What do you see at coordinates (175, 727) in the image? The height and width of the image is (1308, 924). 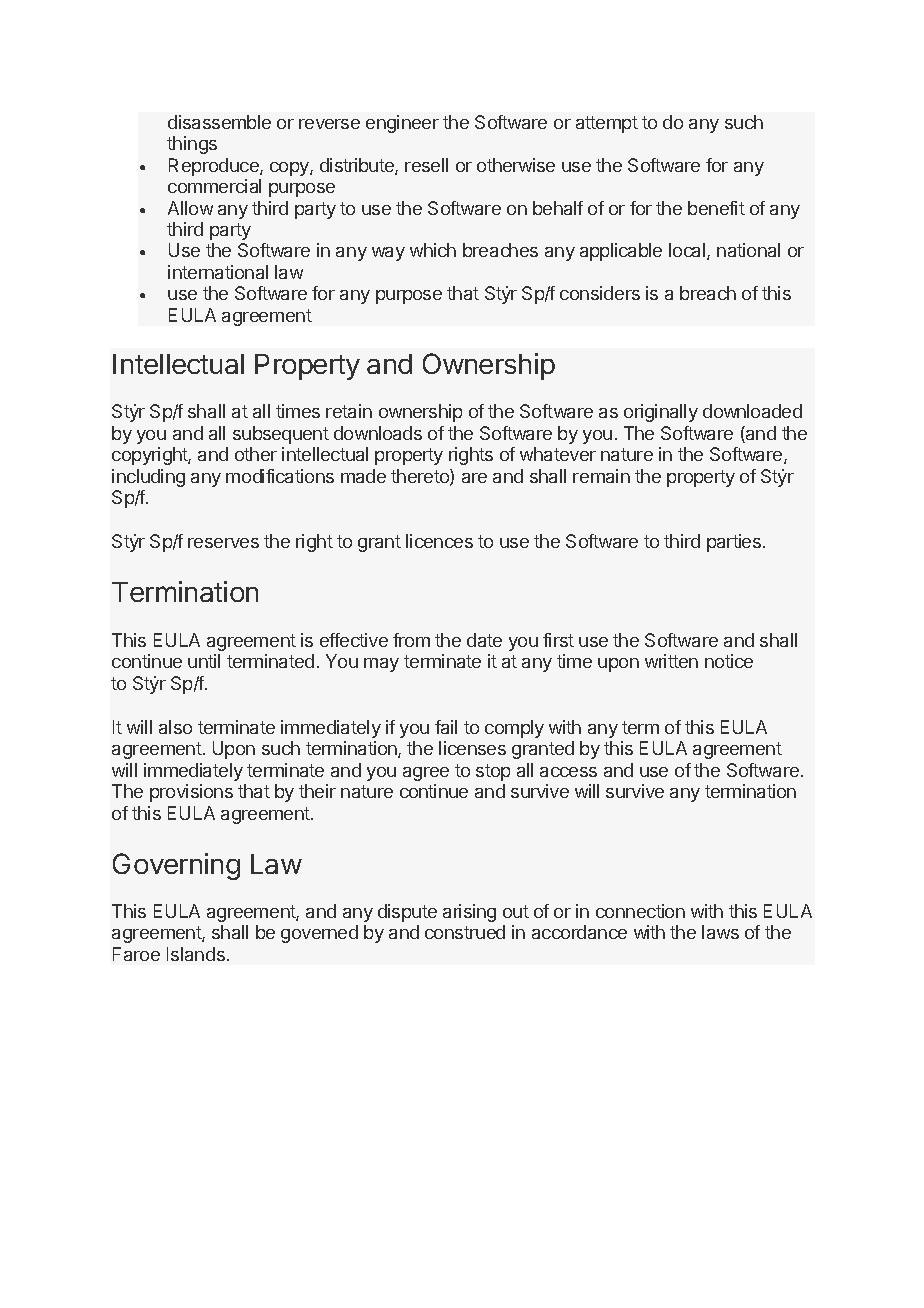 I see `also` at bounding box center [175, 727].
